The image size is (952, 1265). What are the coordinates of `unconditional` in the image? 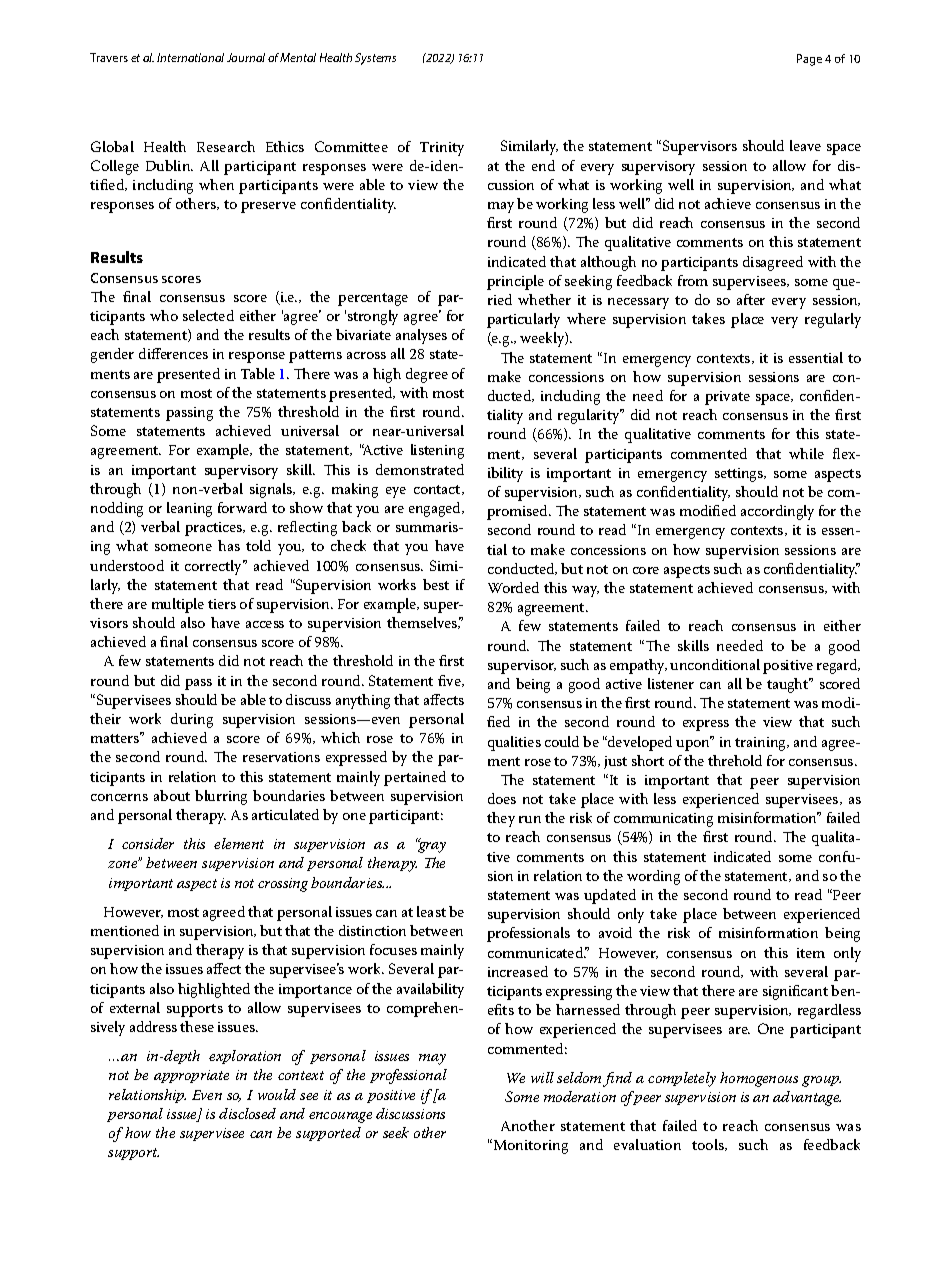 It's located at (715, 664).
